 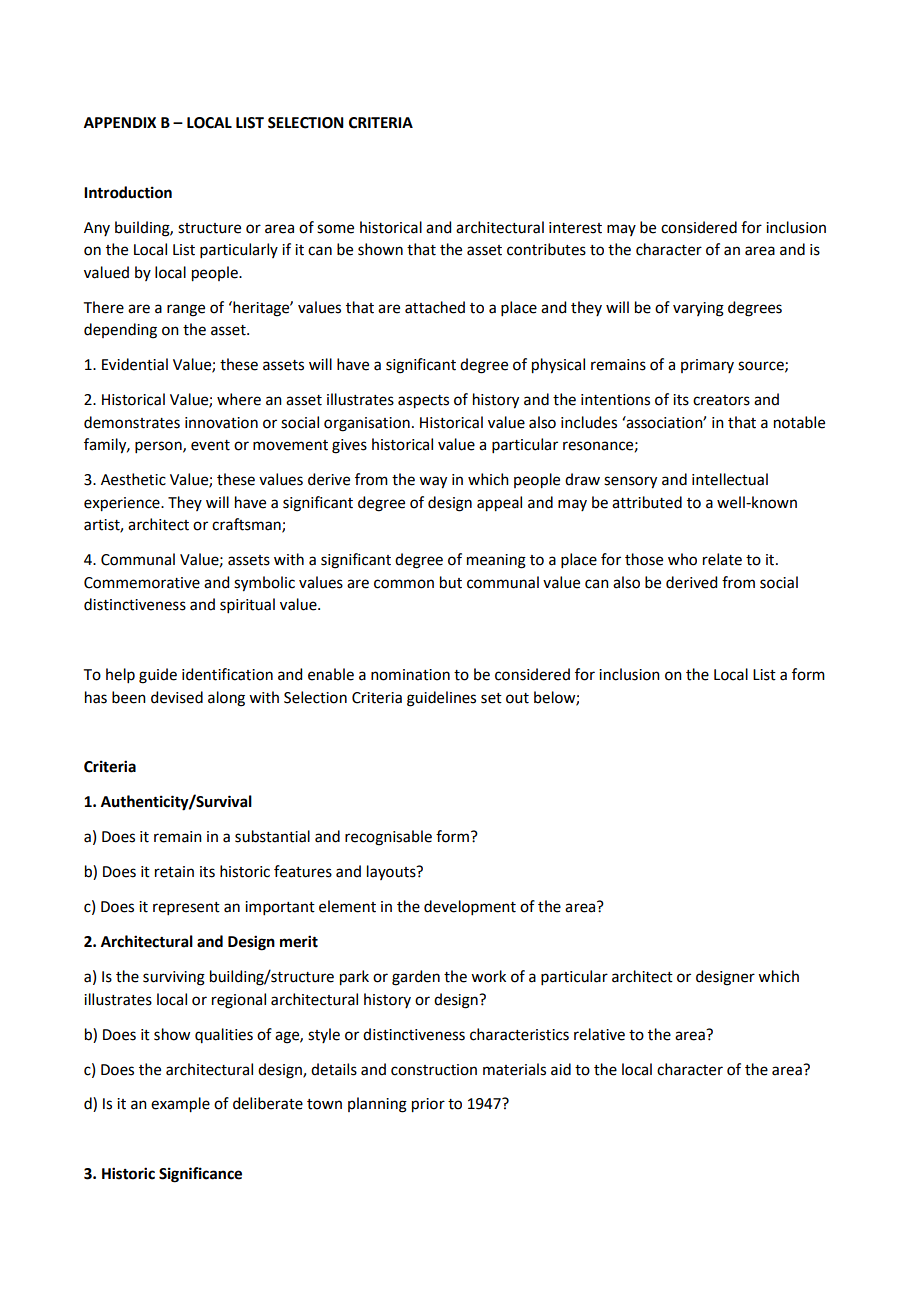 What do you see at coordinates (496, 561) in the page?
I see `meaning` at bounding box center [496, 561].
